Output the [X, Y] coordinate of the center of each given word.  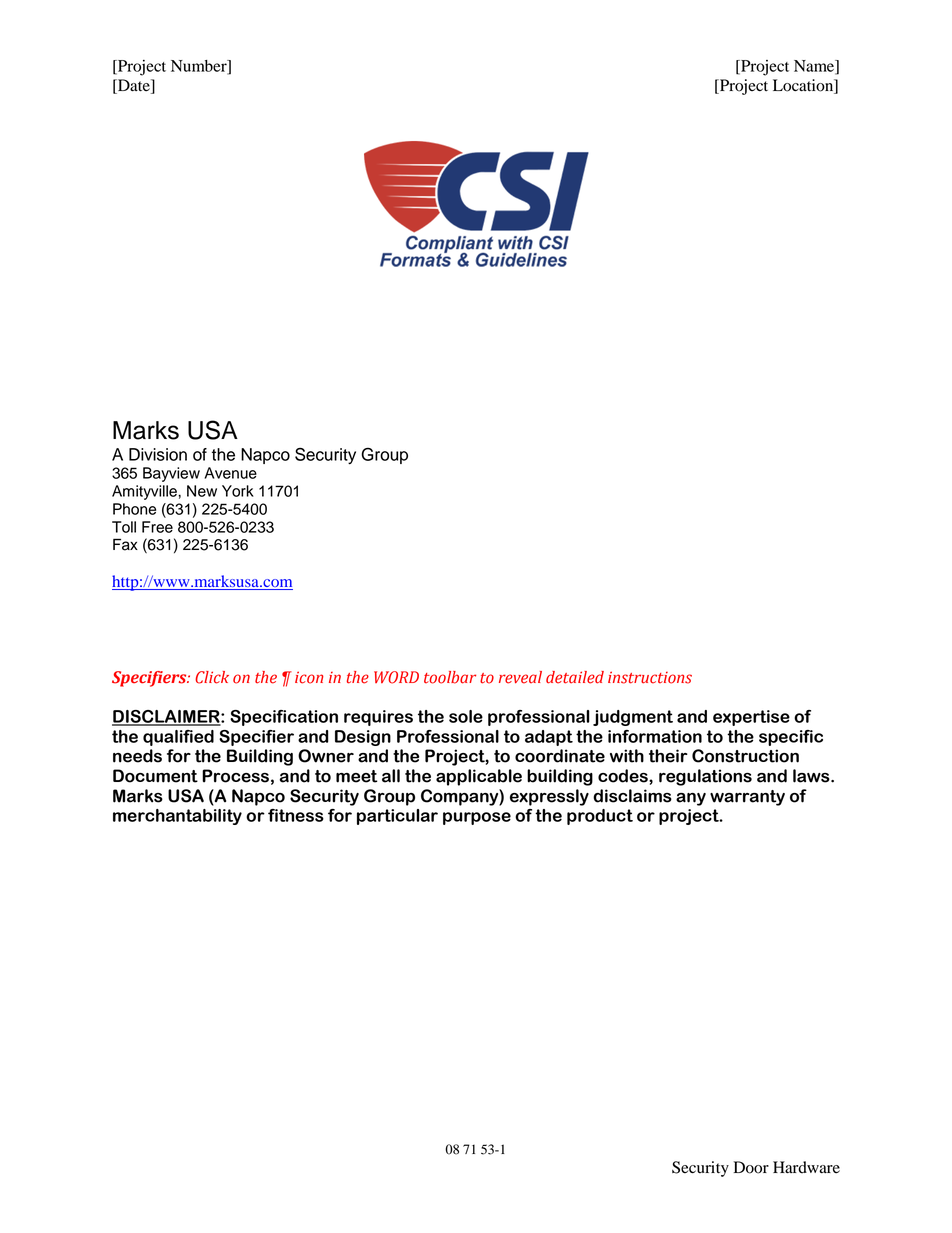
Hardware [806, 1167]
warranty [747, 798]
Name [815, 67]
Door [751, 1167]
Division [158, 454]
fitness [296, 815]
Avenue [230, 473]
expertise [751, 718]
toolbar [450, 677]
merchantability [177, 817]
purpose [477, 818]
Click [212, 677]
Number [200, 67]
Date [134, 86]
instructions [650, 677]
